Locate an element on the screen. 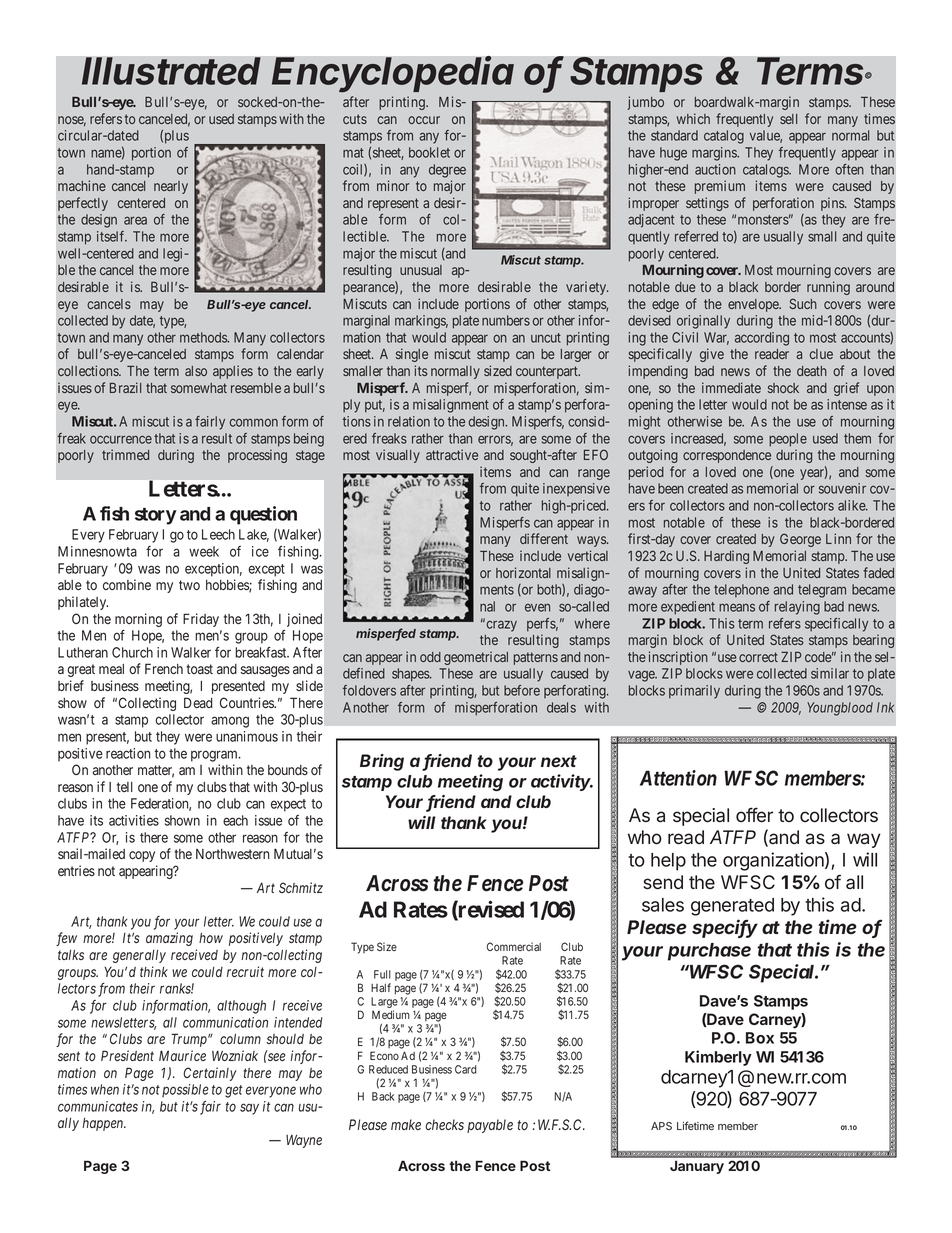 The width and height of the screenshot is (952, 1233). checks is located at coordinates (444, 1124).
